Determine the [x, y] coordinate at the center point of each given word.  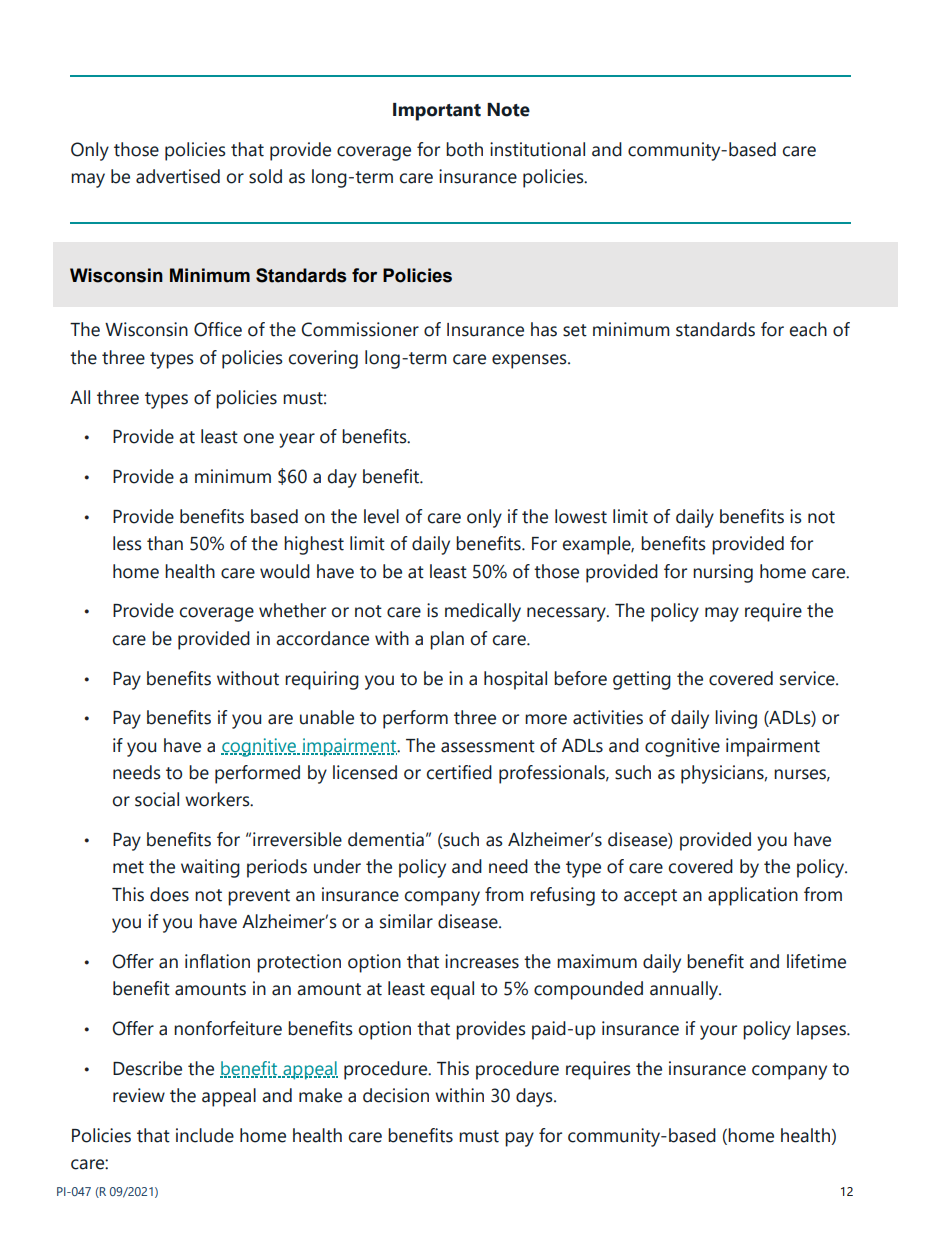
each [808, 329]
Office [218, 329]
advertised [178, 176]
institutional [537, 149]
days [535, 1097]
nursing [723, 573]
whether [292, 610]
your [718, 1032]
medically [483, 612]
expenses [530, 361]
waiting [210, 868]
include [205, 1135]
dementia [386, 839]
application [753, 896]
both [464, 149]
